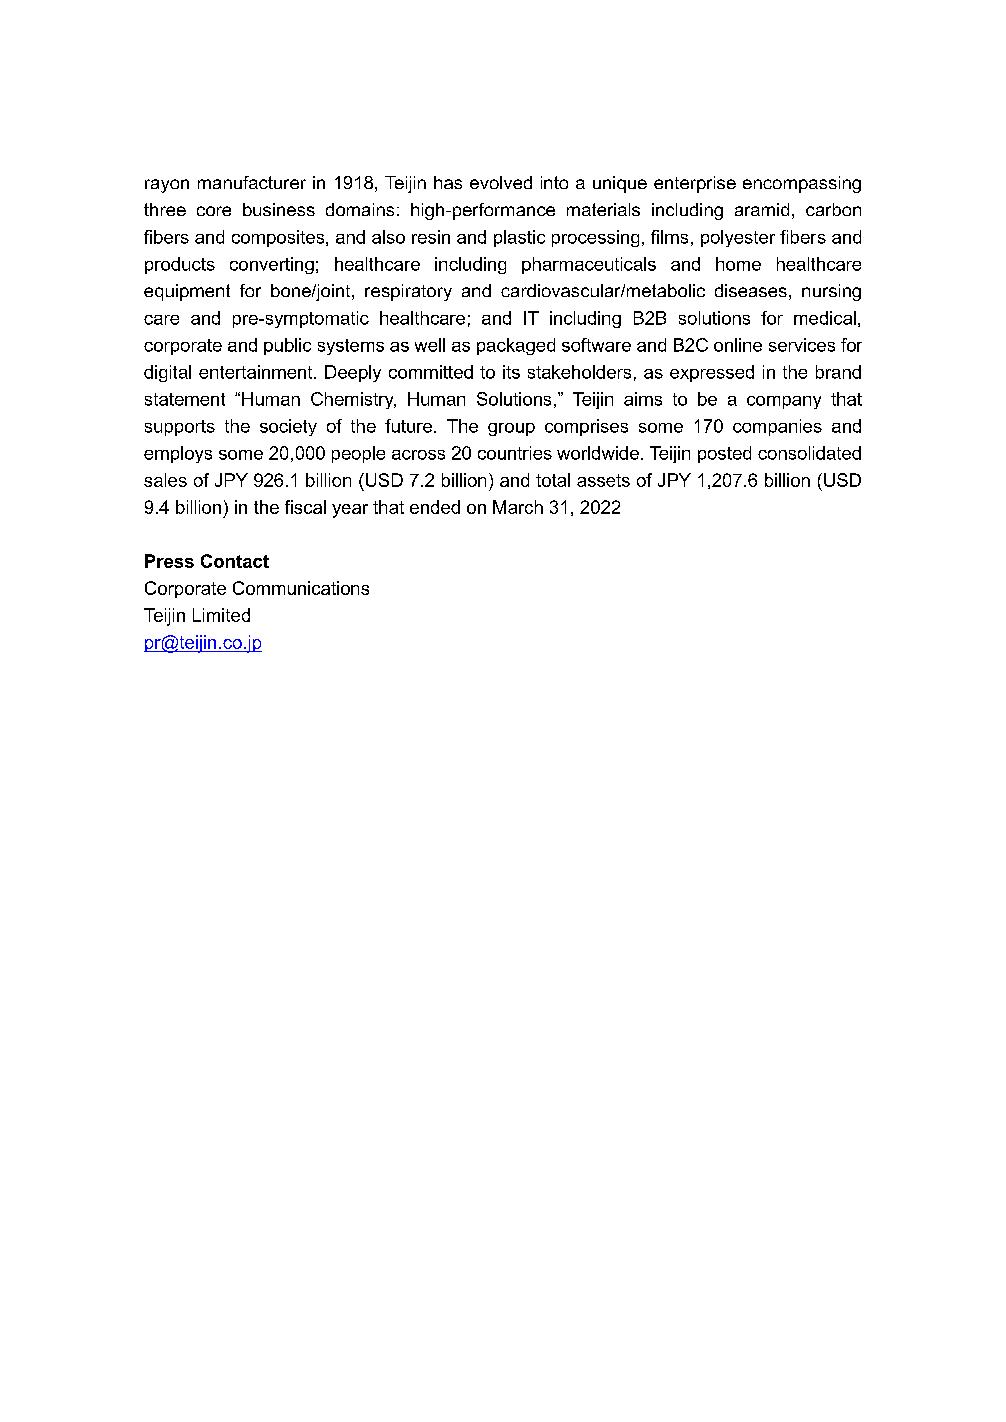 This screenshot has width=1006, height=1422. Describe the element at coordinates (515, 453) in the screenshot. I see `countries` at that location.
